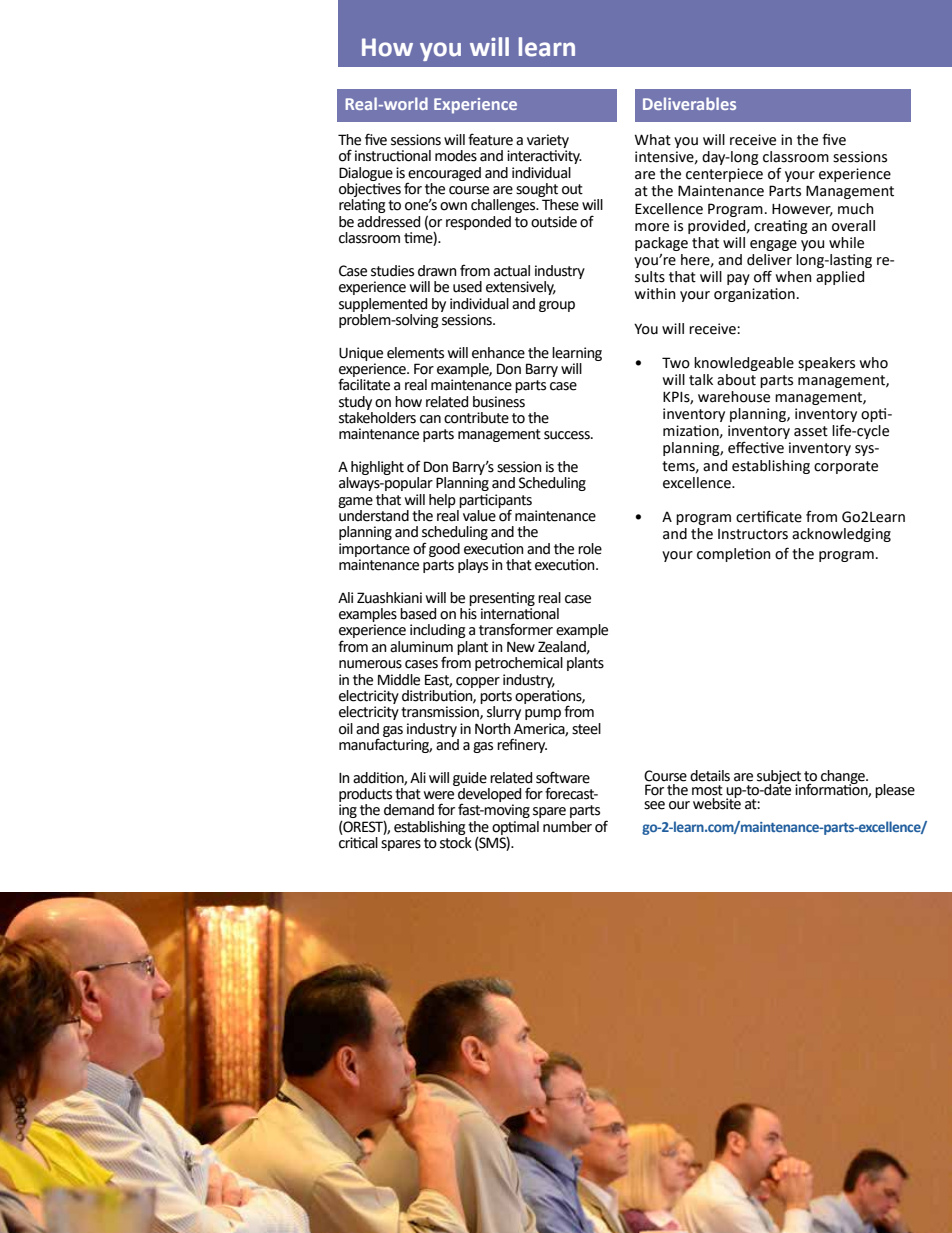 The width and height of the image is (952, 1233). Describe the element at coordinates (826, 364) in the image. I see `speakers` at that location.
